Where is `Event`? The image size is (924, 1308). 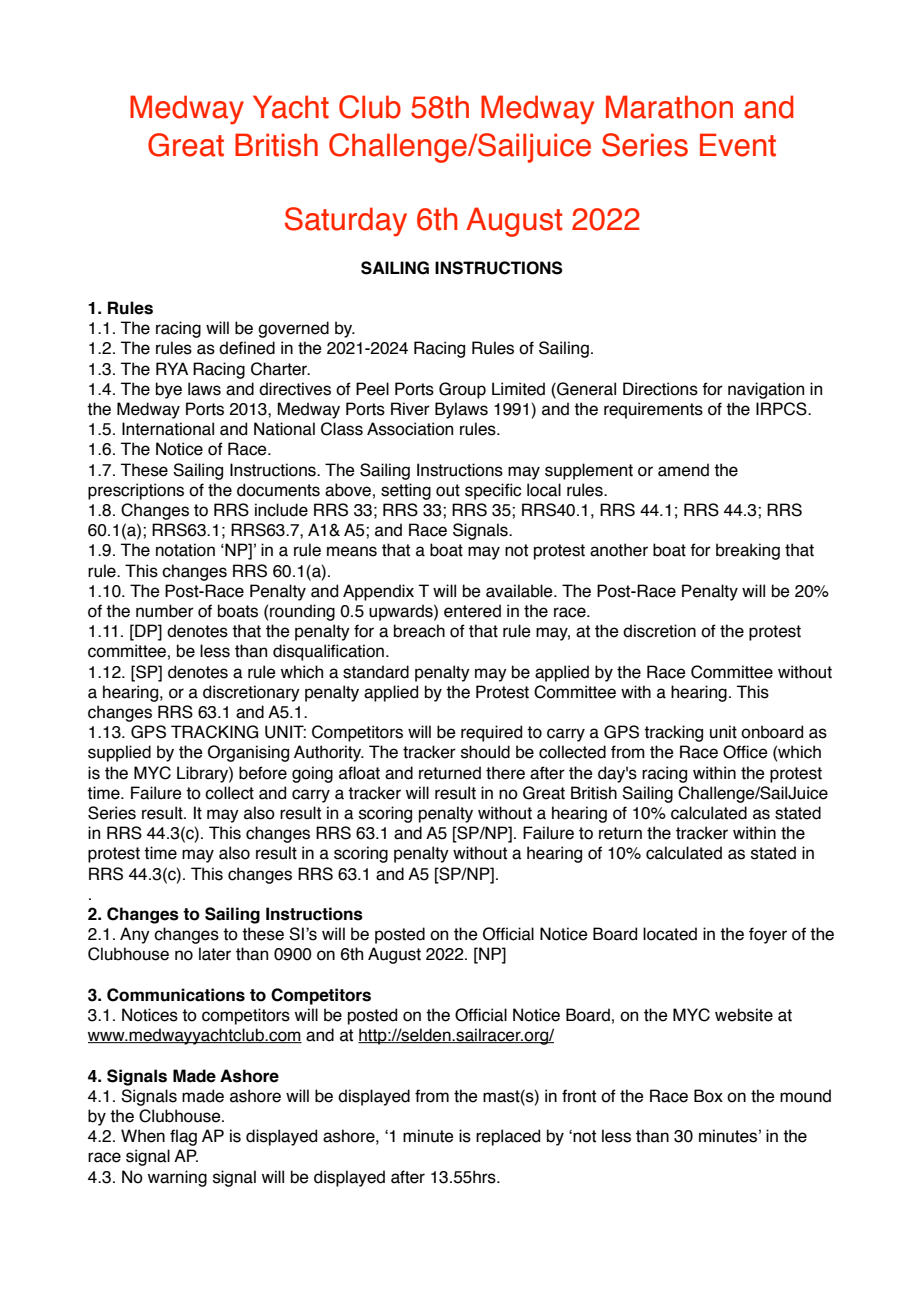 Event is located at coordinates (738, 145).
